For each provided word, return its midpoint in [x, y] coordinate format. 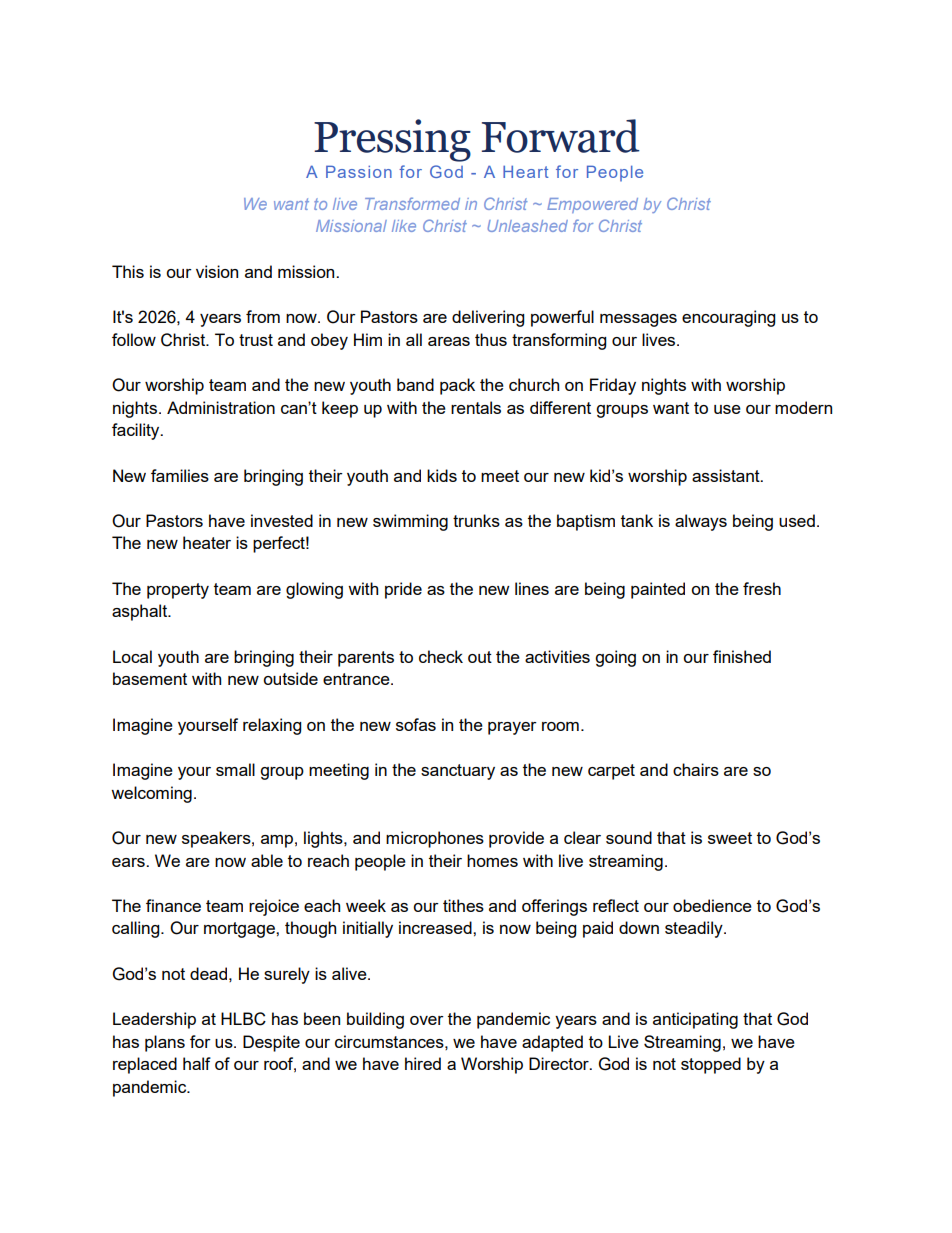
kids [442, 475]
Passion [359, 171]
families [180, 475]
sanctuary [458, 772]
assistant [727, 475]
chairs [696, 769]
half [197, 1063]
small [235, 769]
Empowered [592, 205]
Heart [526, 171]
